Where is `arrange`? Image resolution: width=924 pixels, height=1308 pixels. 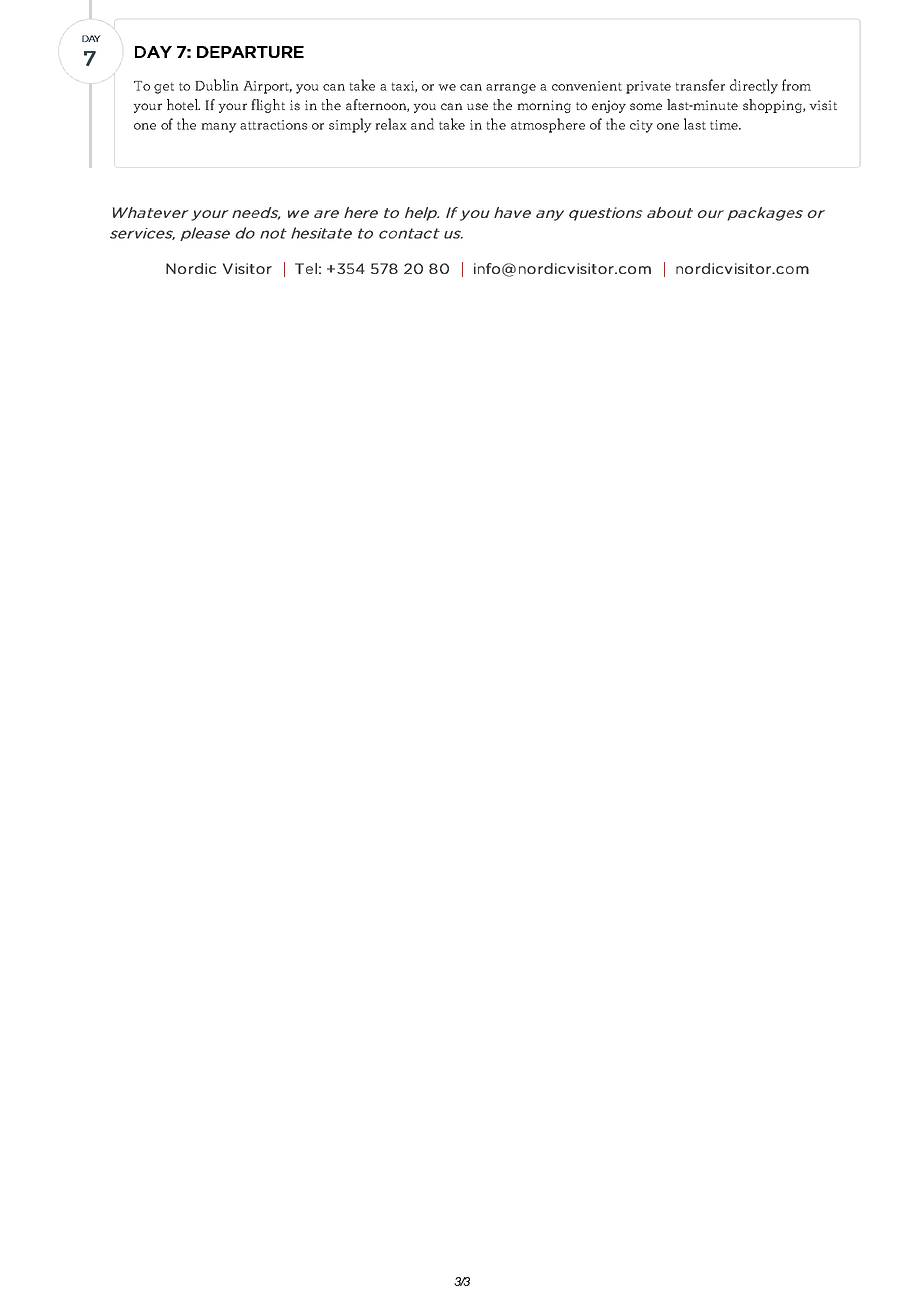 arrange is located at coordinates (511, 89).
